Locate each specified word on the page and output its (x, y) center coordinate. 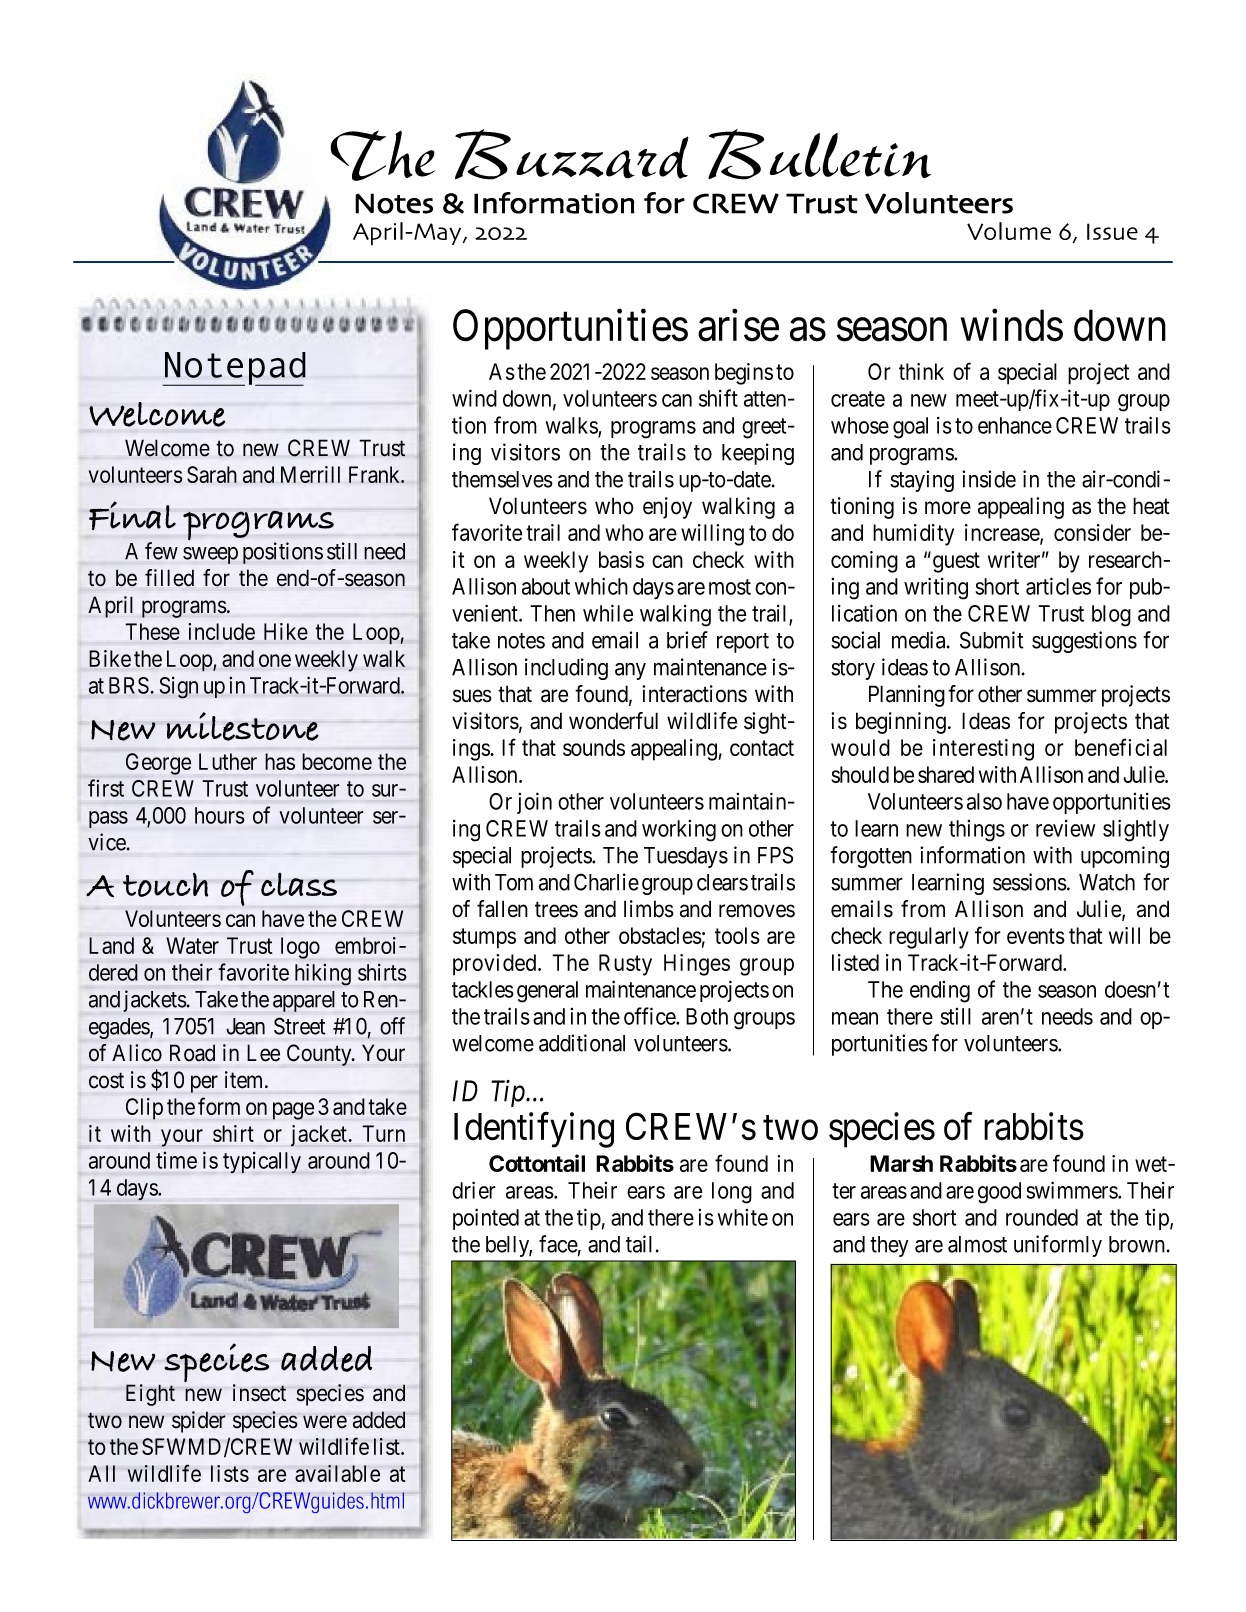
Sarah (212, 474)
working (679, 831)
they (889, 1246)
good (999, 1193)
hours (220, 815)
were (325, 1422)
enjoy (667, 508)
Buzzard (572, 154)
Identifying (534, 1130)
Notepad (234, 369)
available (337, 1473)
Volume (1009, 231)
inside (989, 479)
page (293, 1111)
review (1065, 828)
